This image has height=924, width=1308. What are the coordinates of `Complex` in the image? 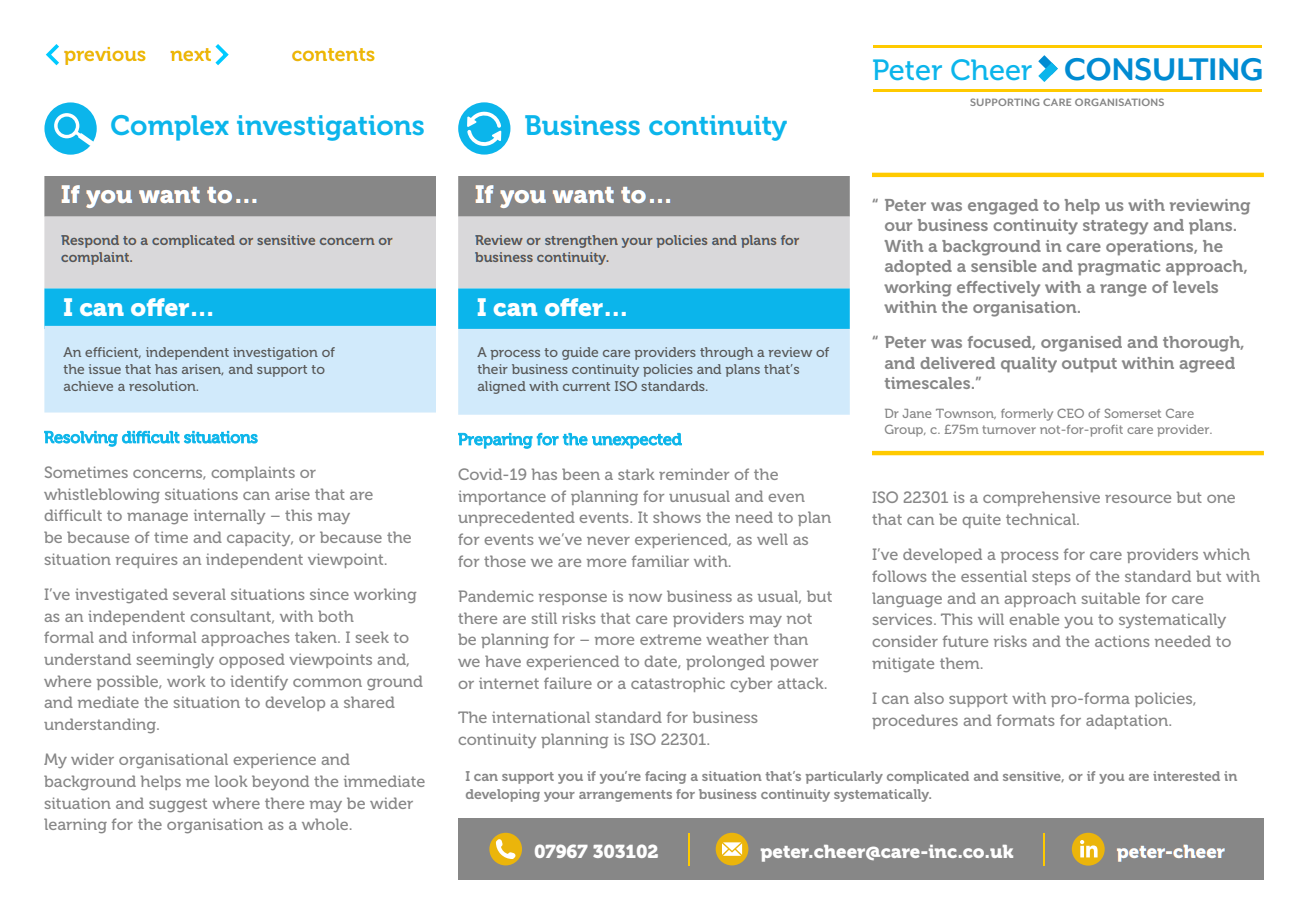 It's located at (170, 128).
